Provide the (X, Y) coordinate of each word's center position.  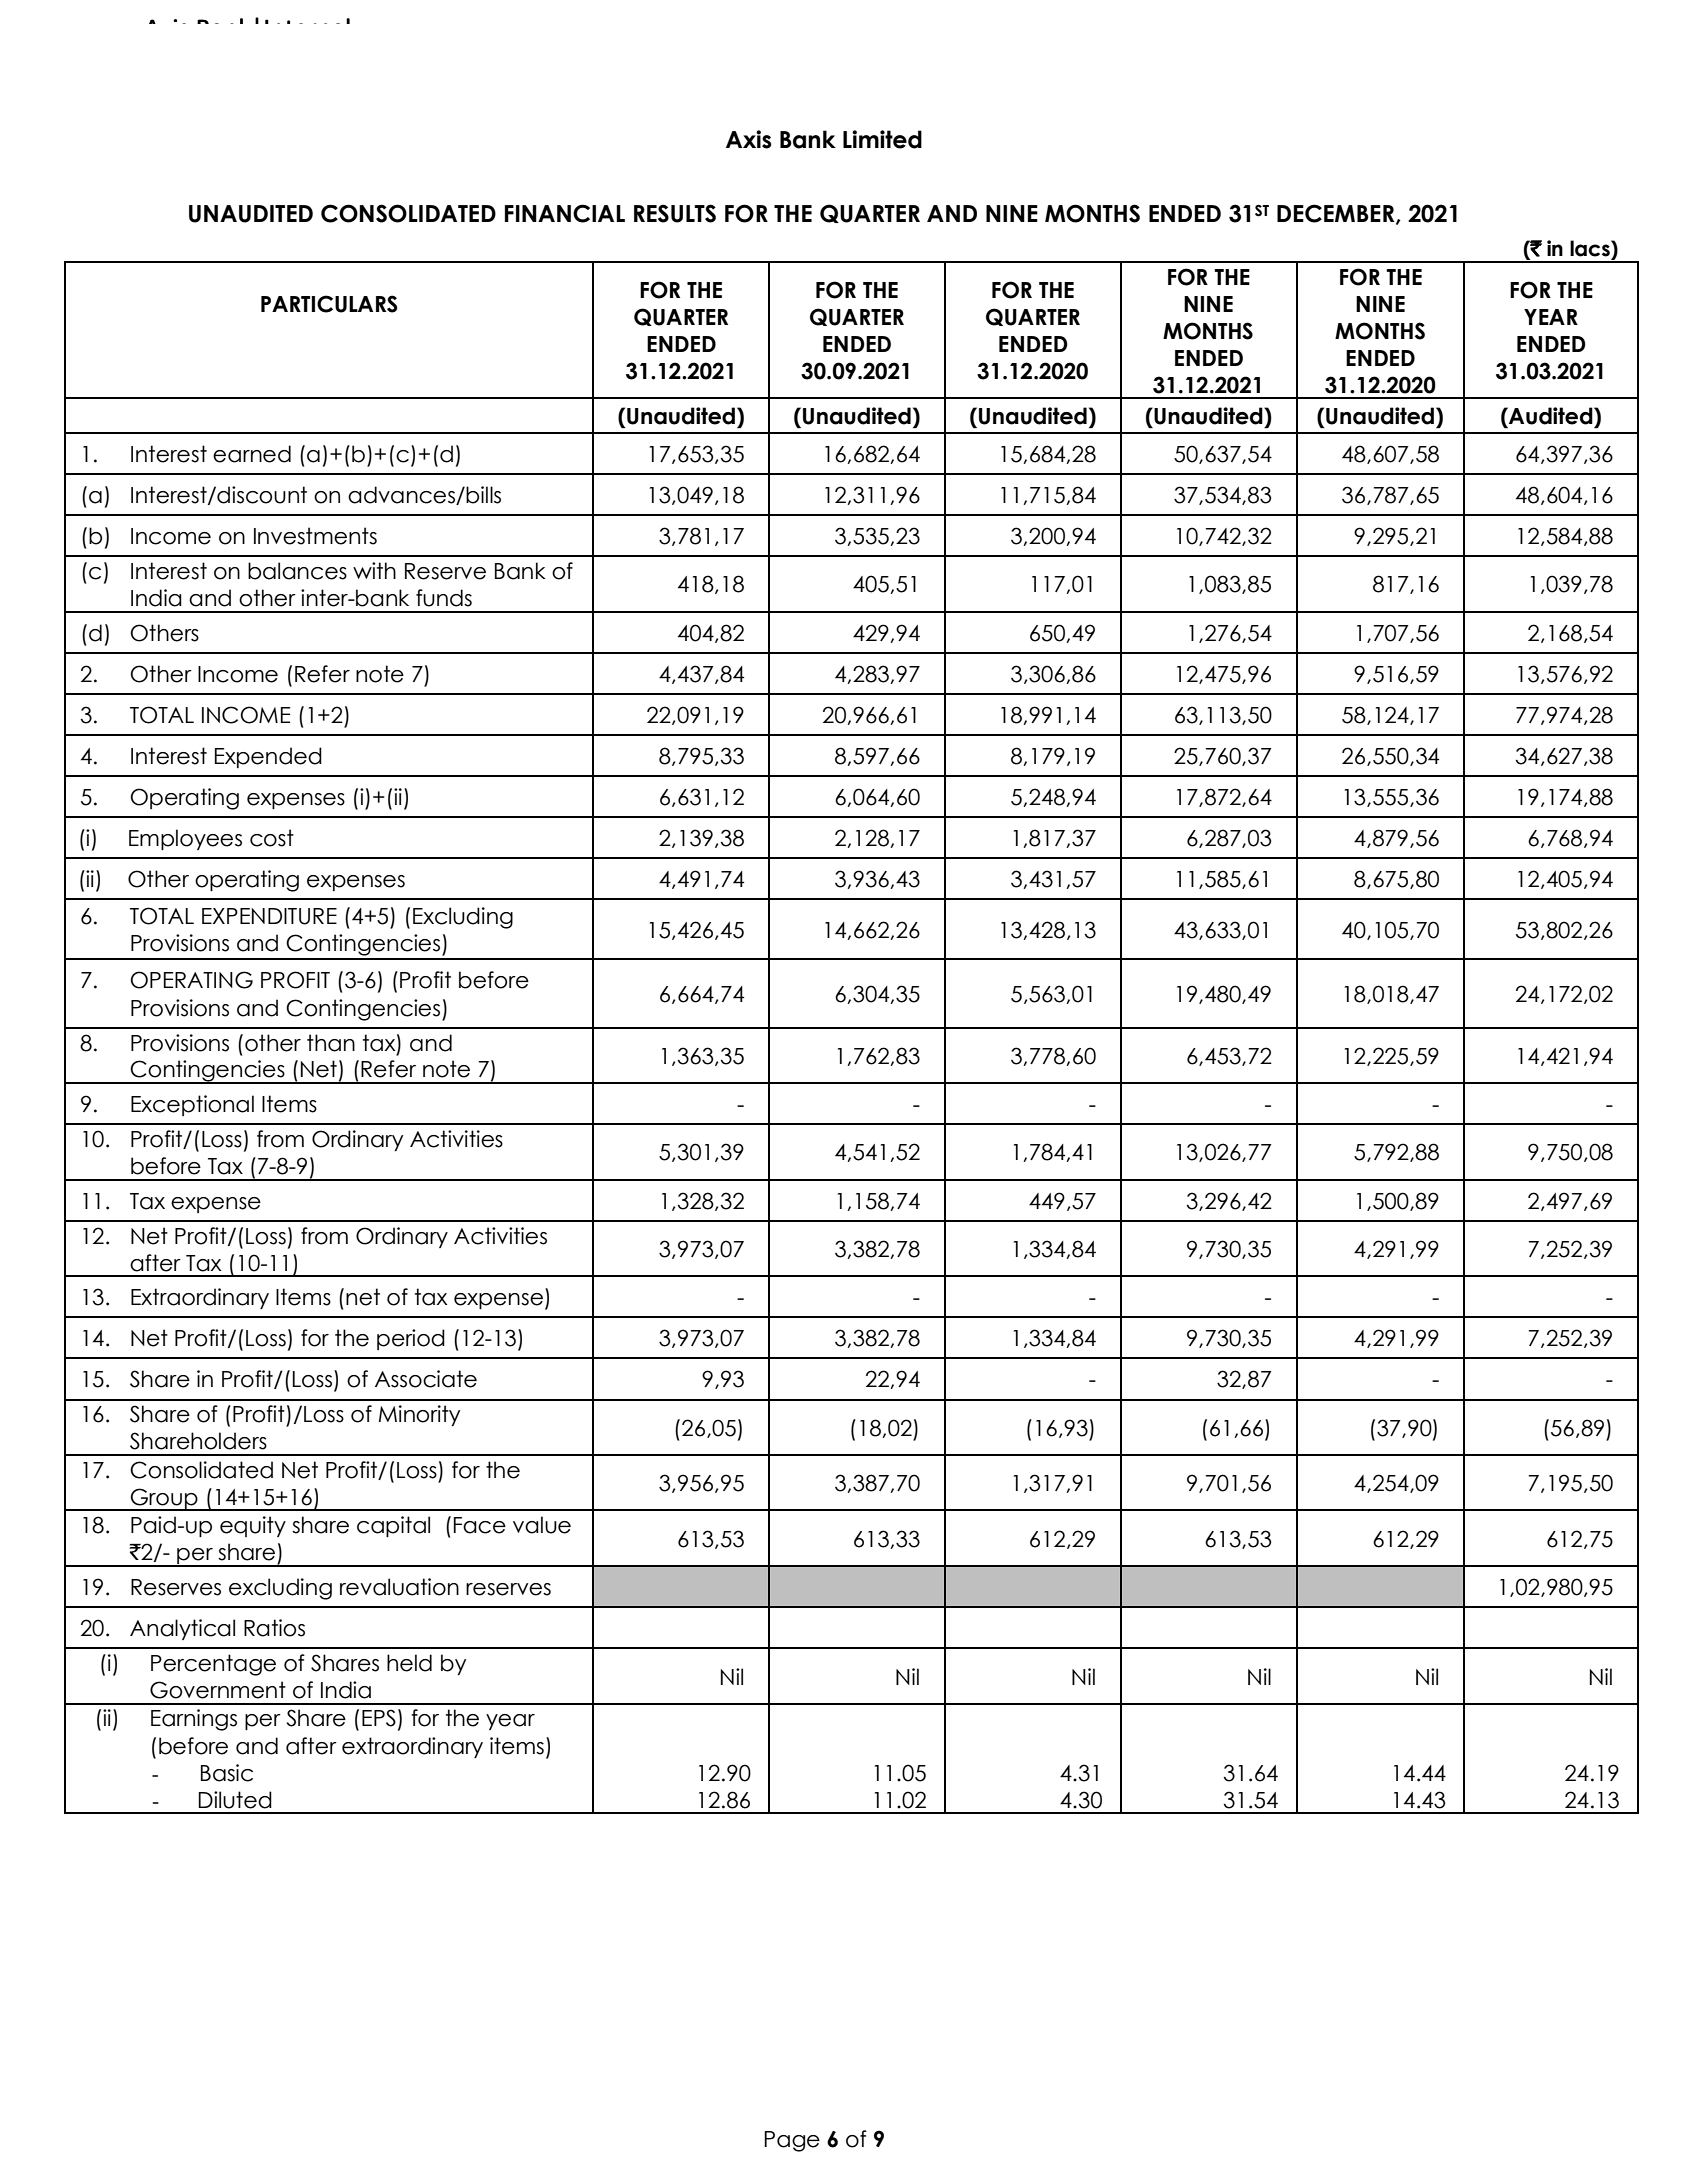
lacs (1591, 248)
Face (480, 1525)
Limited (882, 139)
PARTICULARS (329, 304)
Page (792, 2141)
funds (444, 598)
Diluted (235, 1800)
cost (272, 838)
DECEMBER (1337, 214)
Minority (419, 1415)
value (542, 1525)
